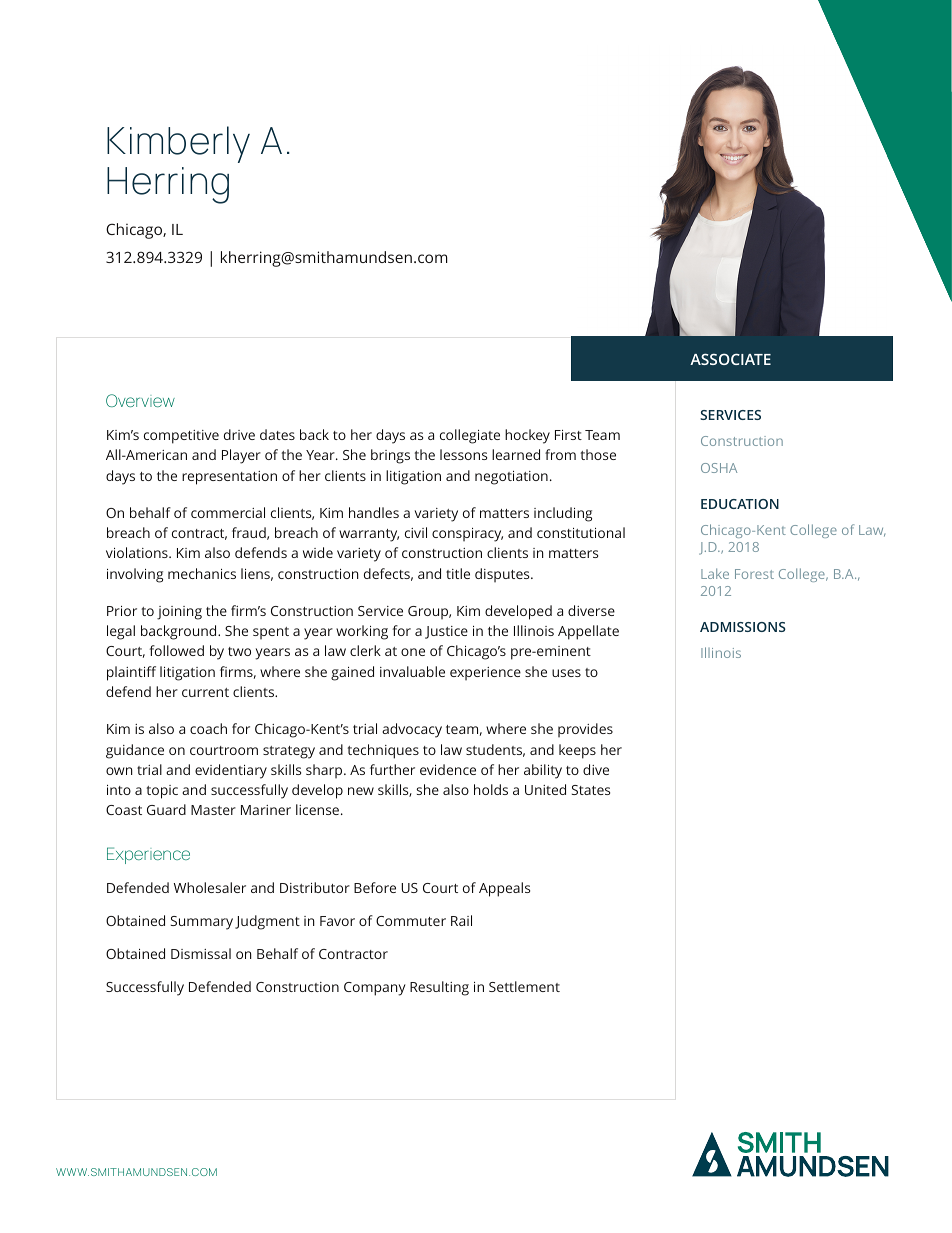 The image size is (952, 1233). What do you see at coordinates (470, 436) in the screenshot?
I see `collegiate` at bounding box center [470, 436].
